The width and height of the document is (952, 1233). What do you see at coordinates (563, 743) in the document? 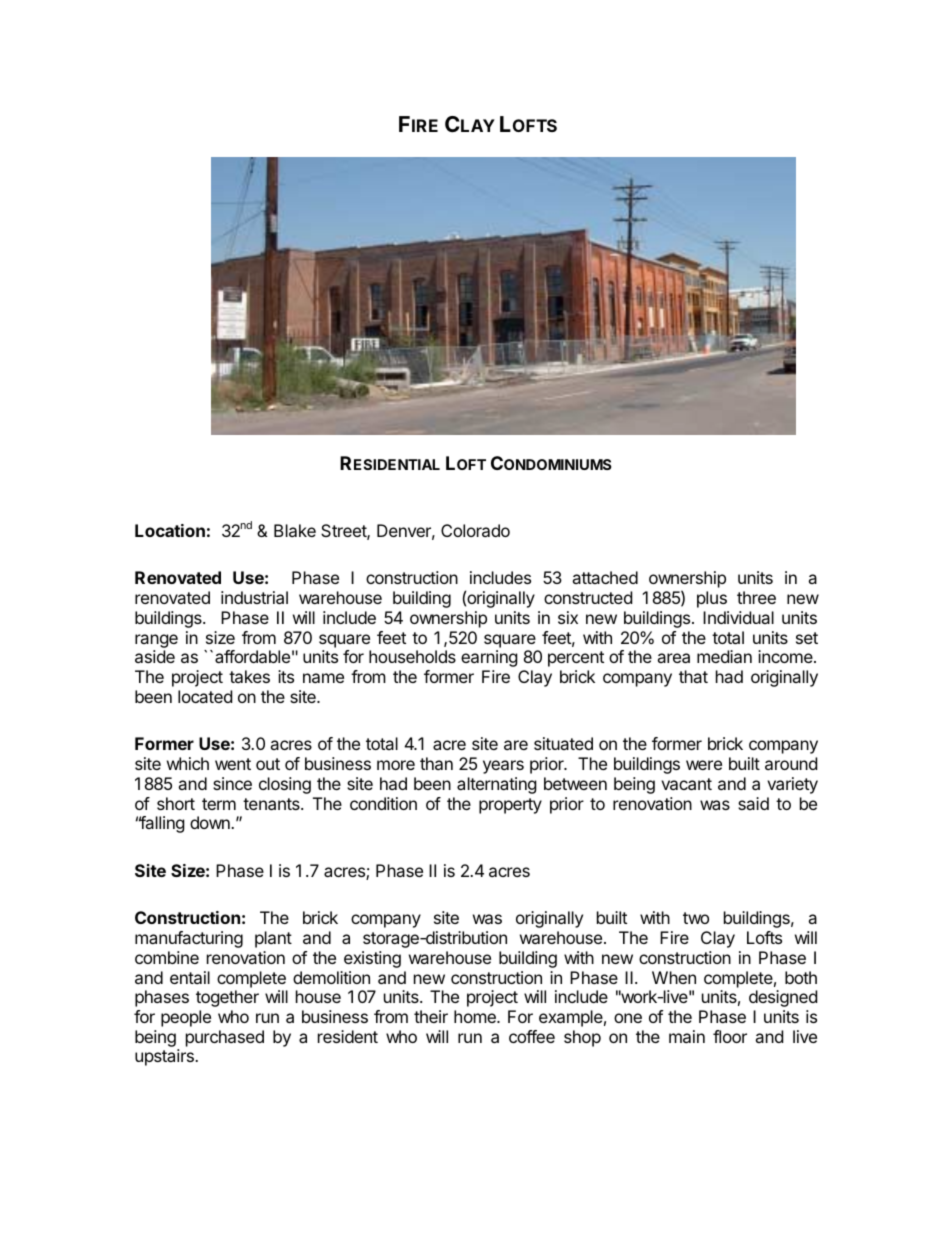
I see `situated` at bounding box center [563, 743].
